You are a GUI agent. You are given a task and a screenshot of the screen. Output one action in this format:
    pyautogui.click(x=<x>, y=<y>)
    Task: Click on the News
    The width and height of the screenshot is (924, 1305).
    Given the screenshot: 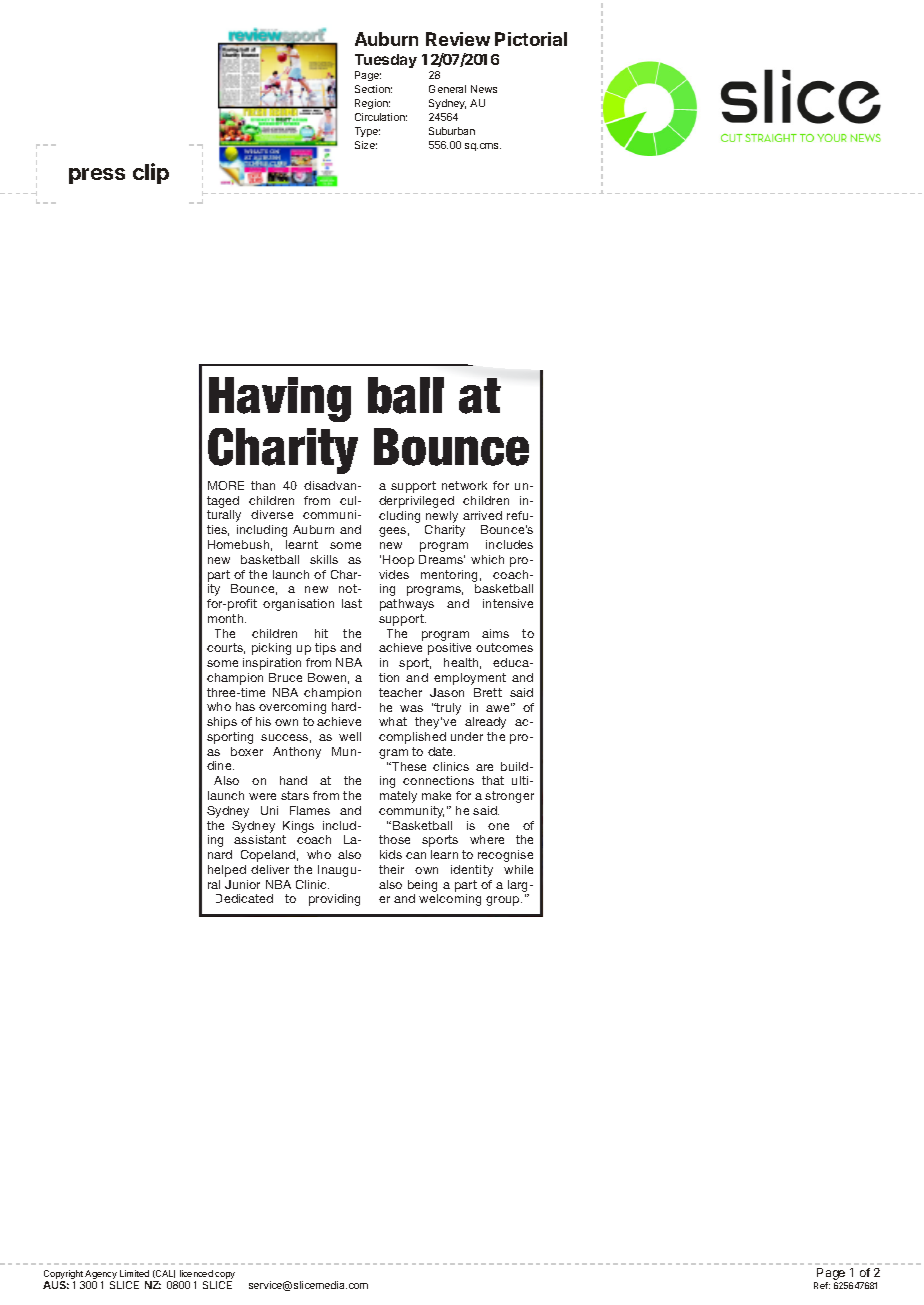 What is the action you would take?
    pyautogui.click(x=484, y=89)
